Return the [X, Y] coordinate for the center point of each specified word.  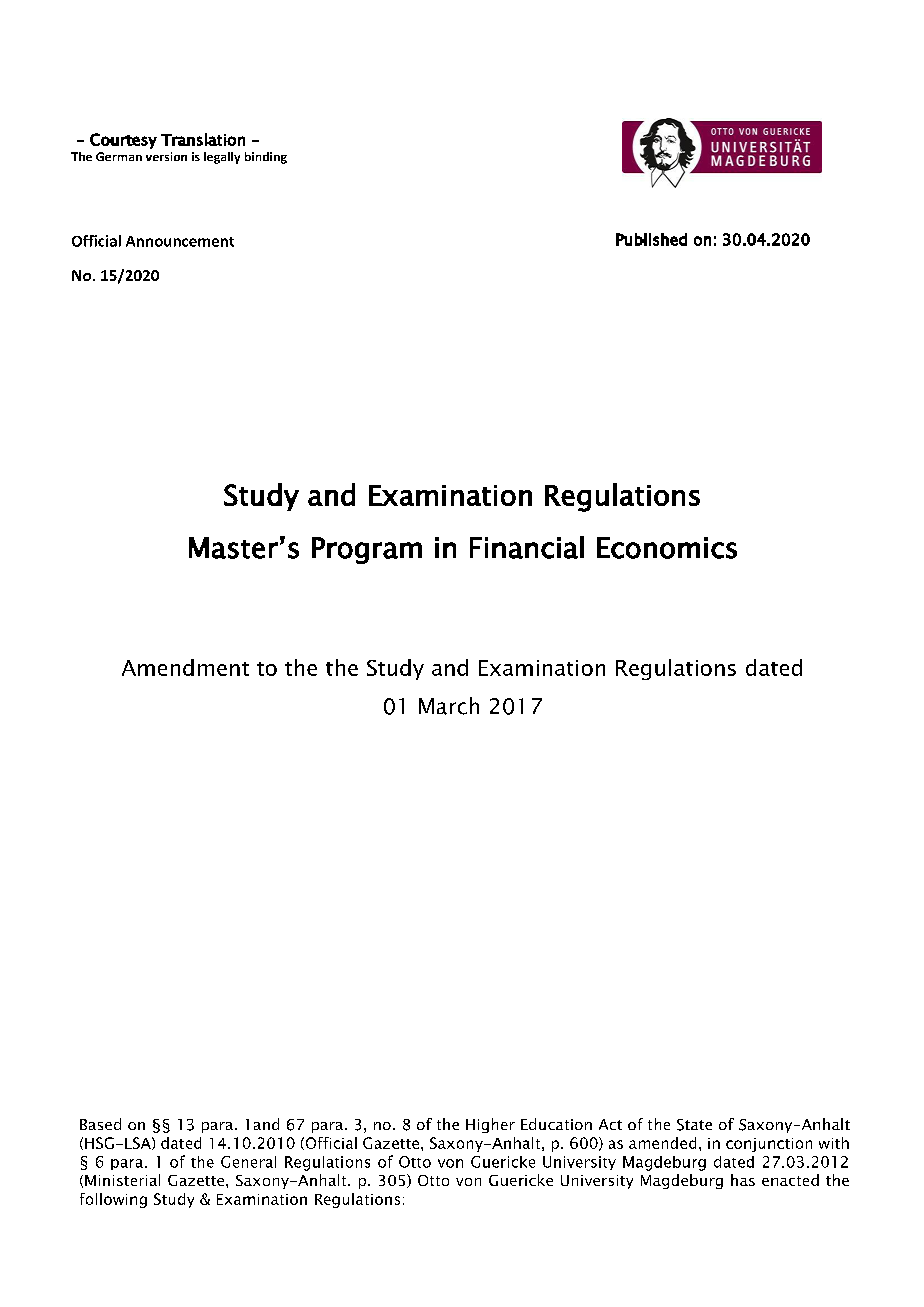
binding [266, 158]
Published [651, 239]
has [743, 1180]
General [248, 1162]
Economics [667, 548]
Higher [490, 1125]
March [449, 706]
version [166, 156]
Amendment [185, 667]
